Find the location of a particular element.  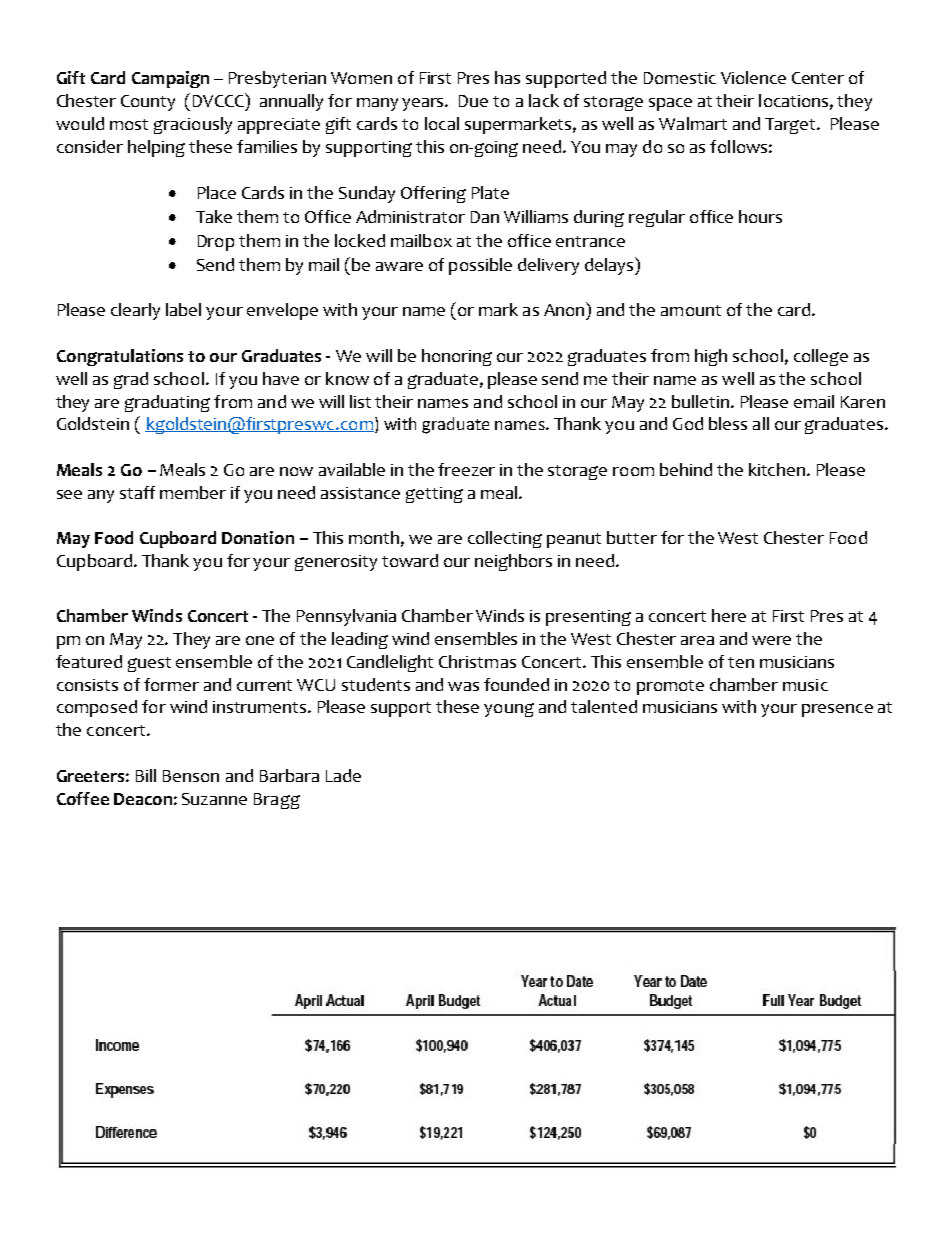

Bill is located at coordinates (146, 775).
